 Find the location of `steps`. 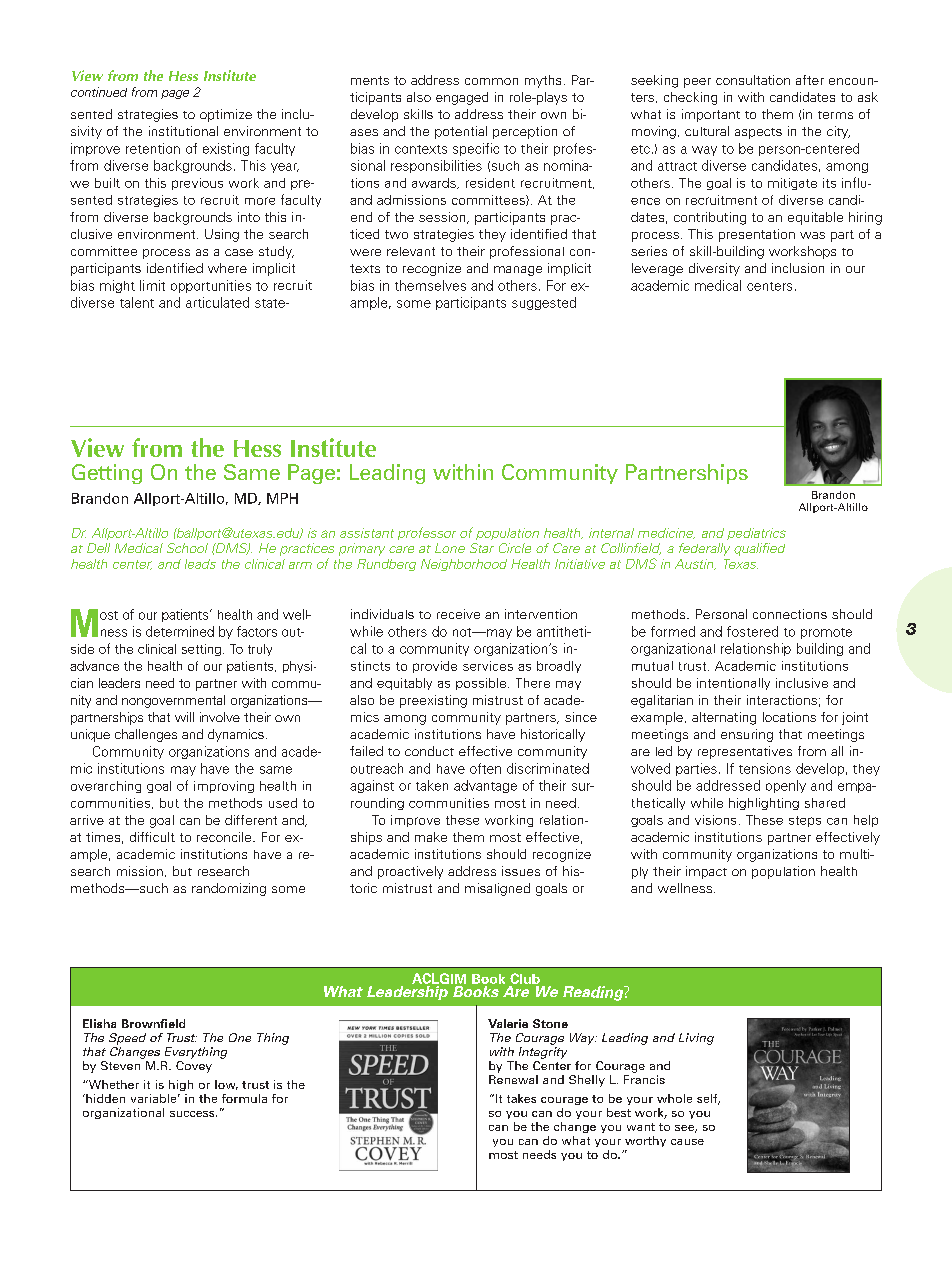

steps is located at coordinates (805, 821).
